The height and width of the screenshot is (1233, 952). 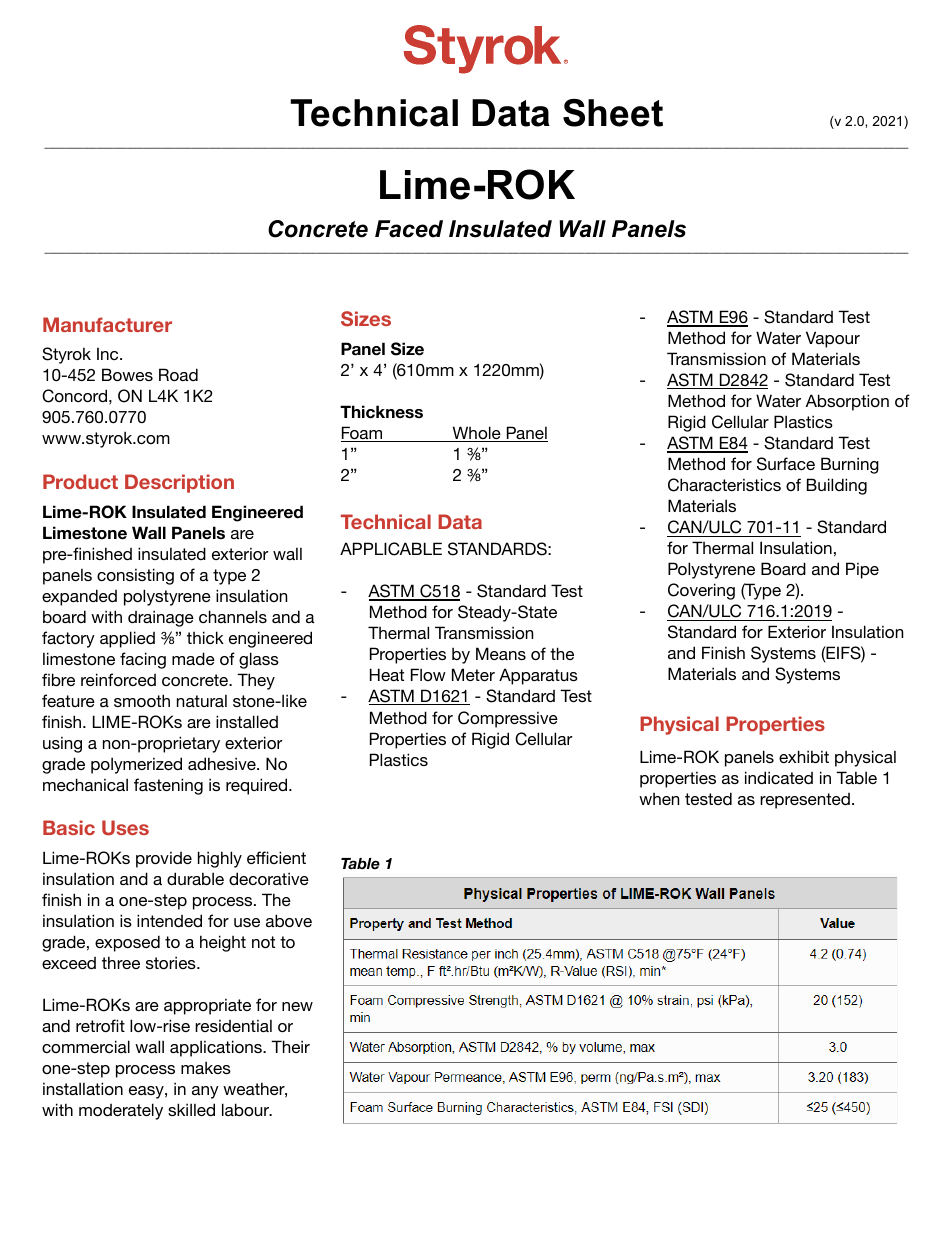 I want to click on any, so click(x=205, y=1092).
